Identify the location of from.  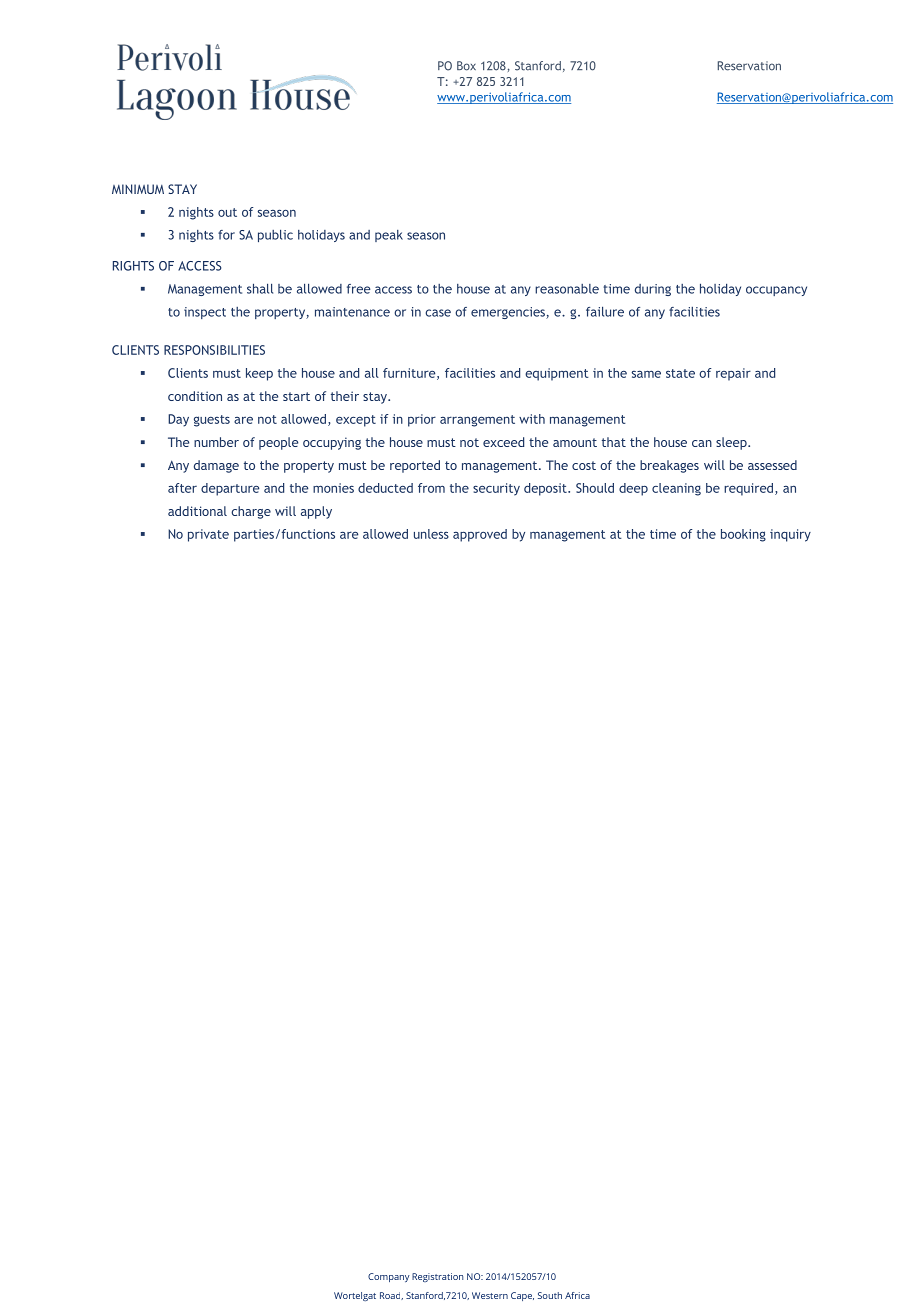
(431, 488).
